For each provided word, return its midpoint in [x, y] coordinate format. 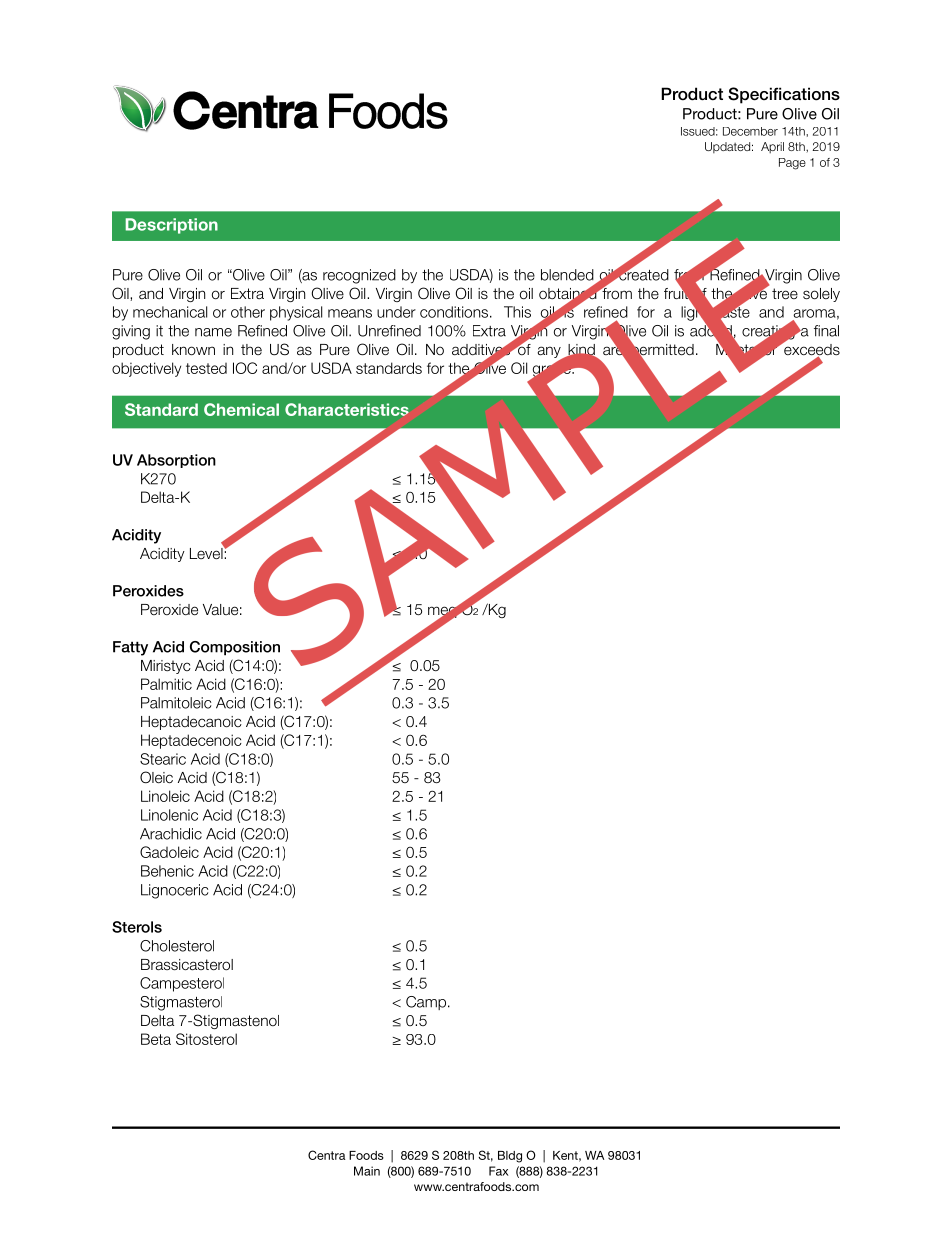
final [826, 331]
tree [785, 294]
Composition [235, 648]
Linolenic [169, 815]
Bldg [510, 1157]
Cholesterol [177, 946]
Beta [156, 1039]
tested [206, 368]
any [550, 353]
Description [171, 226]
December [750, 131]
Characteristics [347, 409]
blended [567, 275]
